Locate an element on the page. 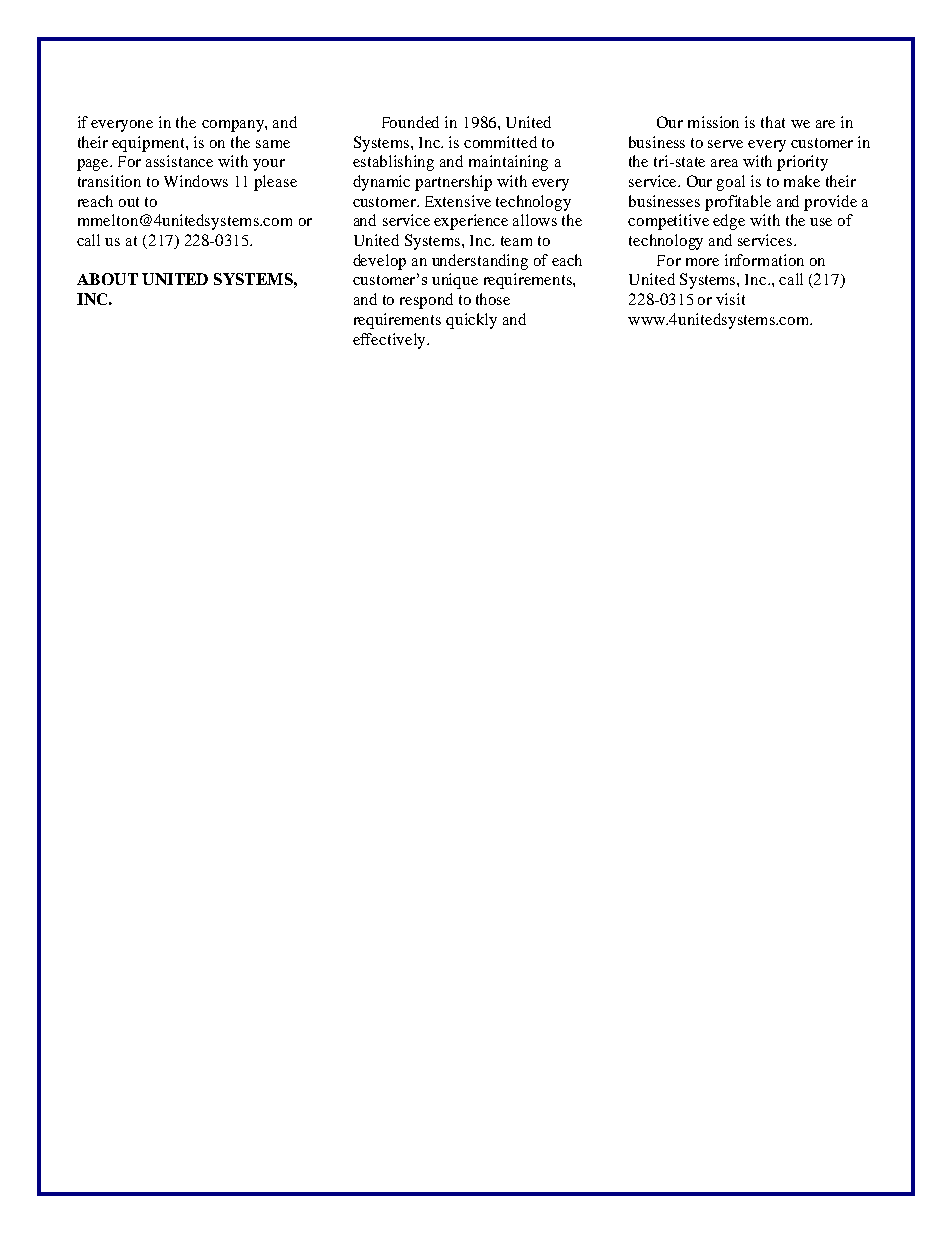 This image has height=1233, width=952. company is located at coordinates (234, 126).
